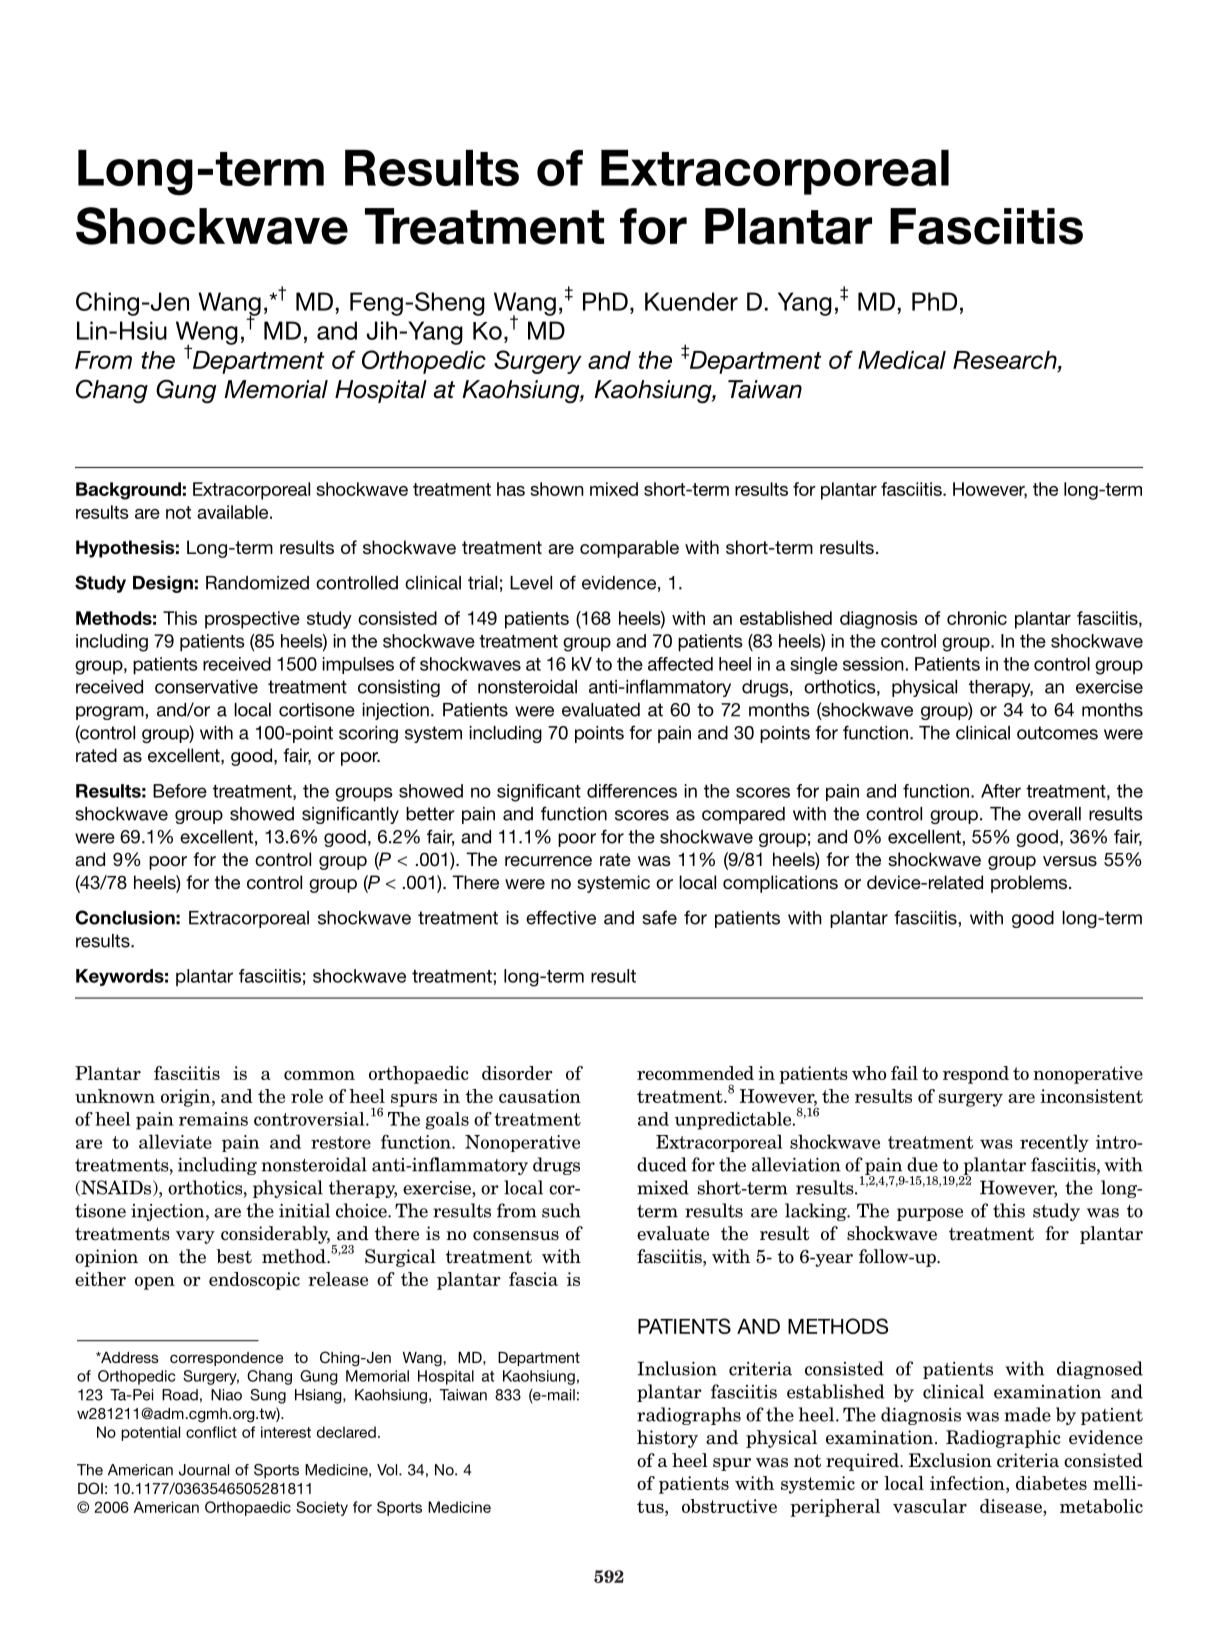 The width and height of the document is (1218, 1630). I want to click on history, so click(667, 1439).
